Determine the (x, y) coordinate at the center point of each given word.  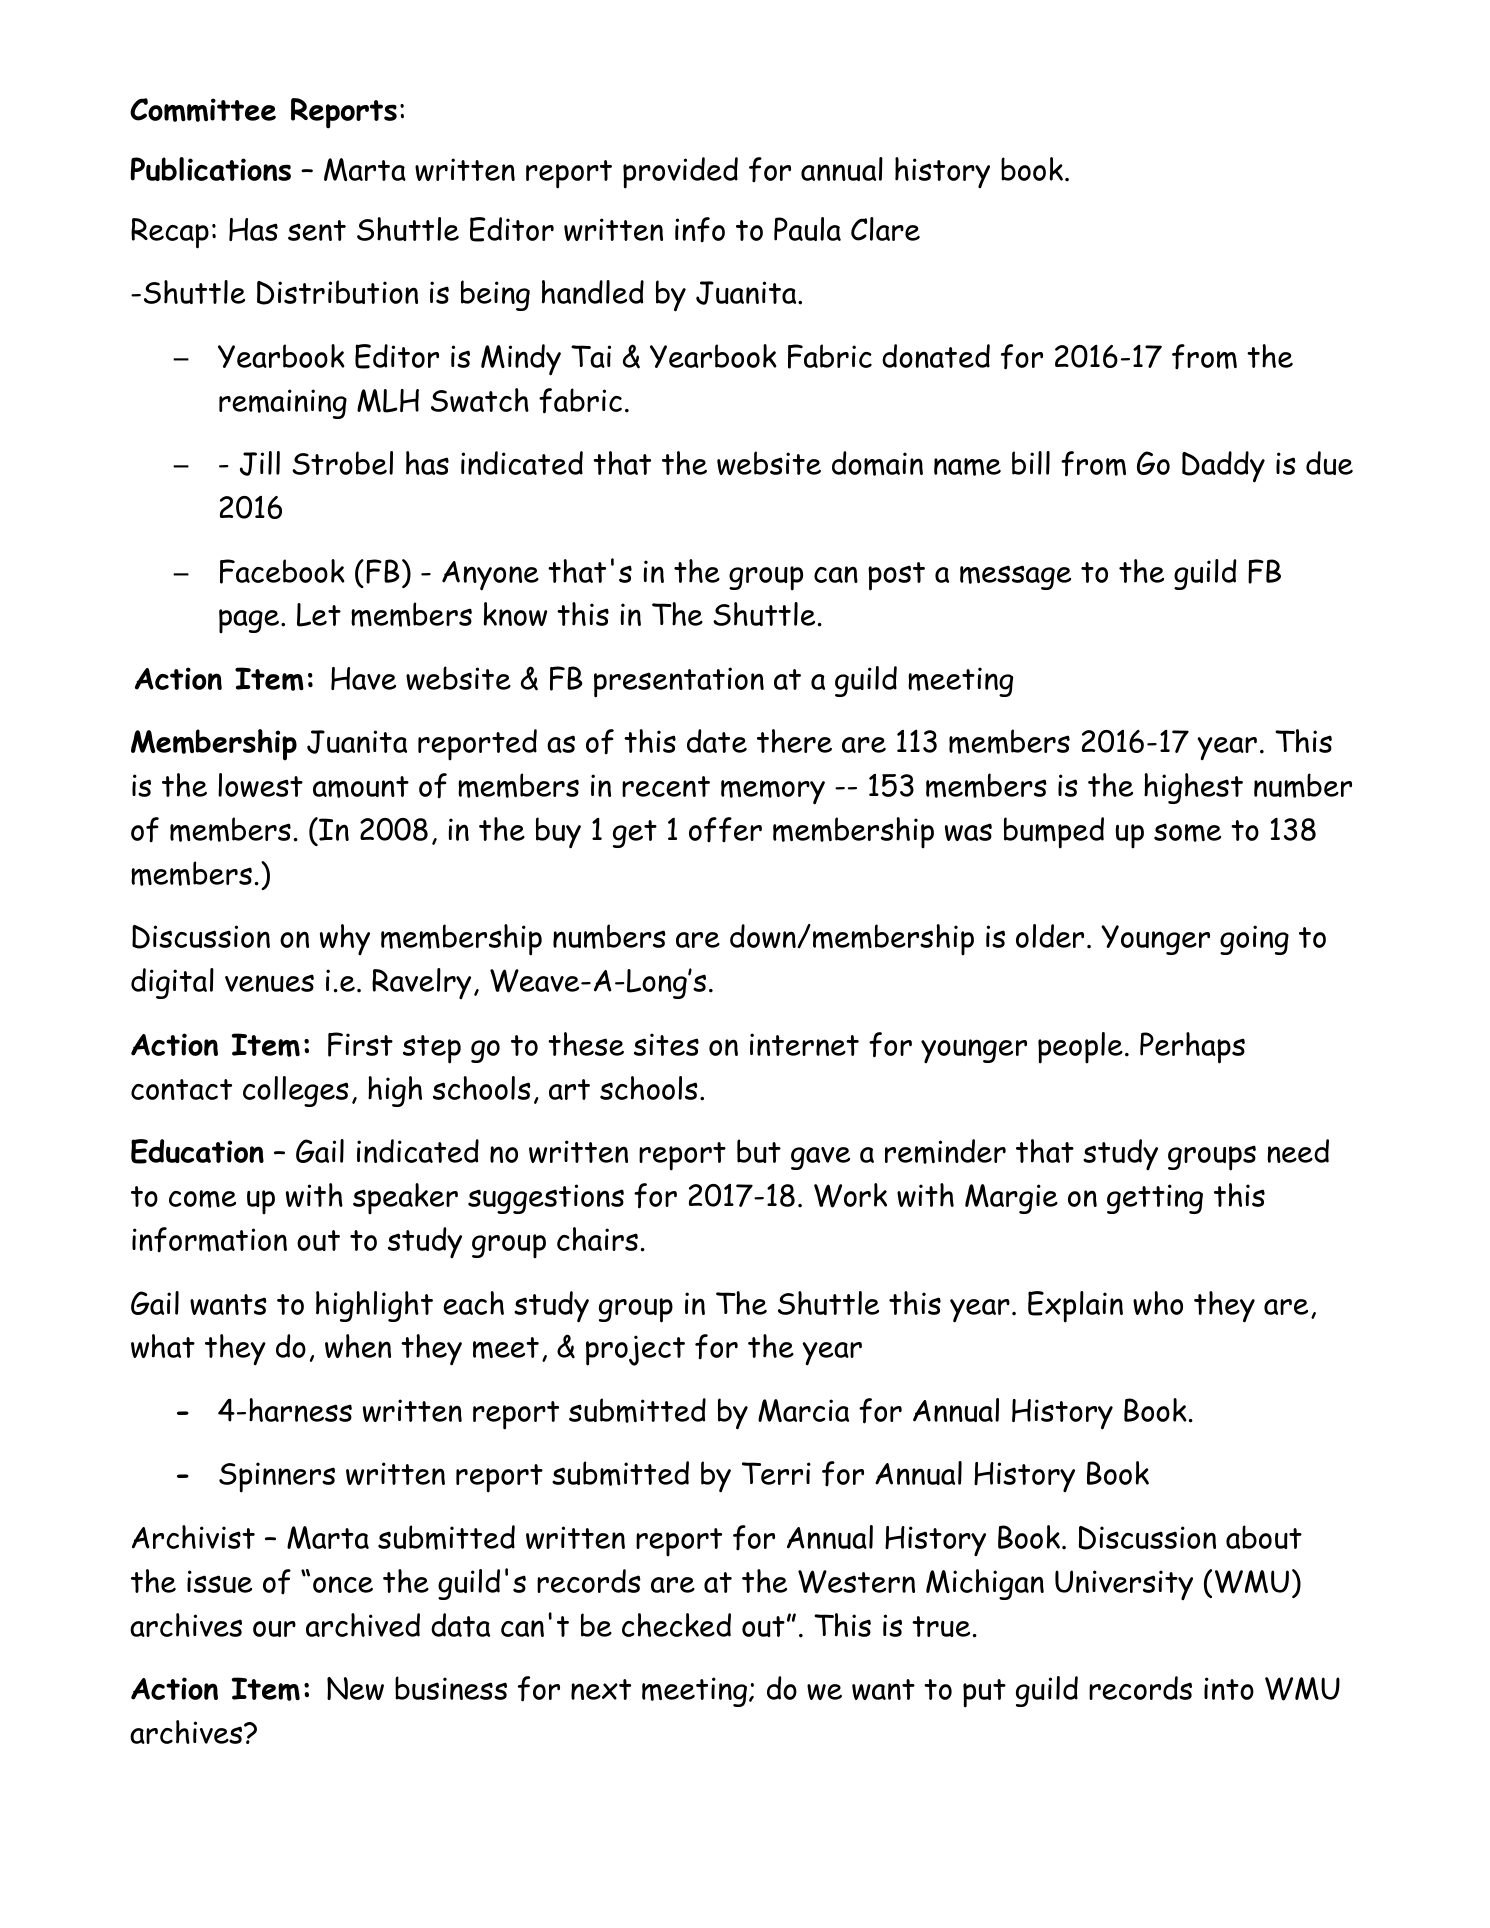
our (274, 1629)
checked (676, 1625)
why (345, 939)
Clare (885, 229)
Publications (211, 169)
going (1254, 940)
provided (680, 173)
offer (725, 829)
